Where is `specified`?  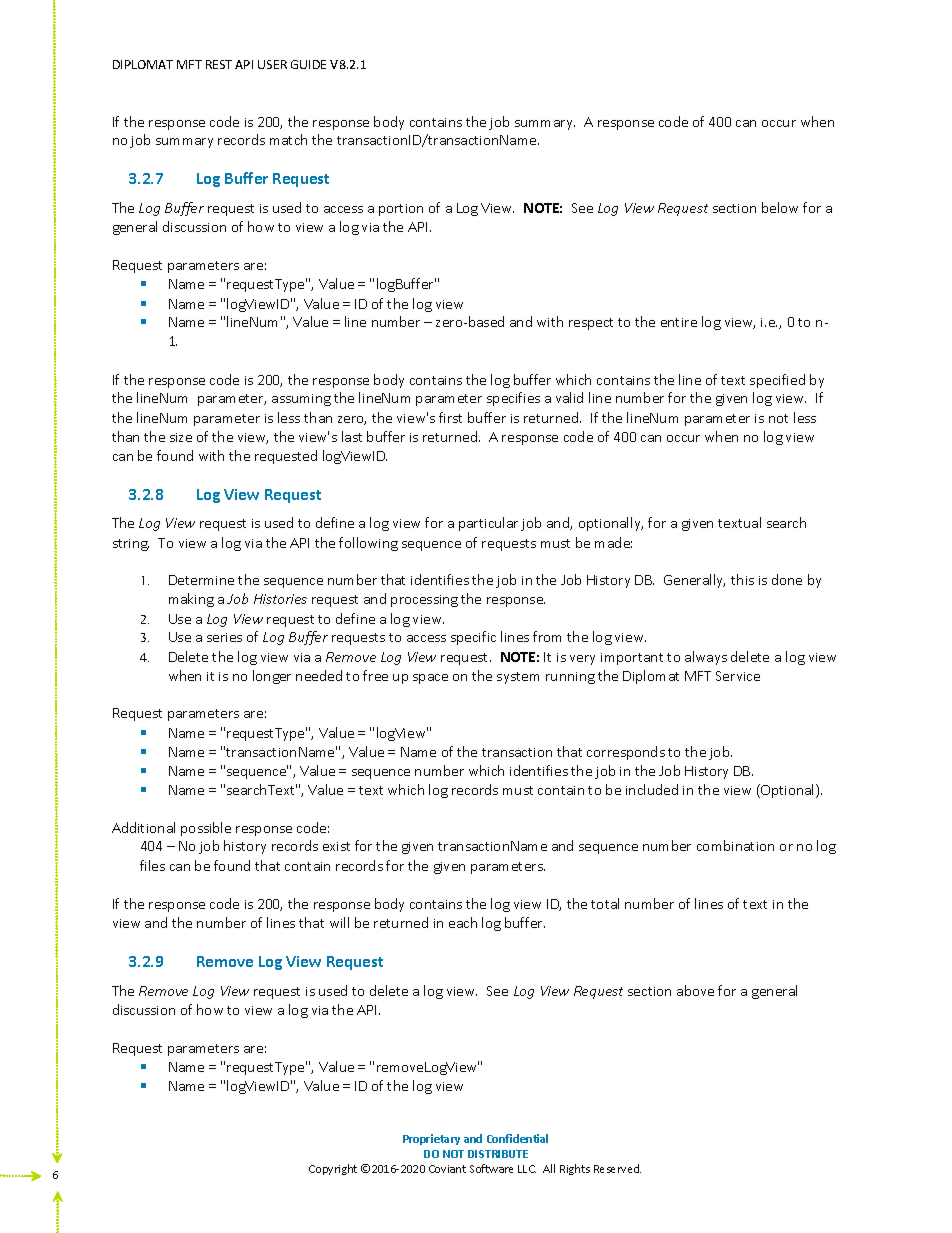
specified is located at coordinates (777, 381).
